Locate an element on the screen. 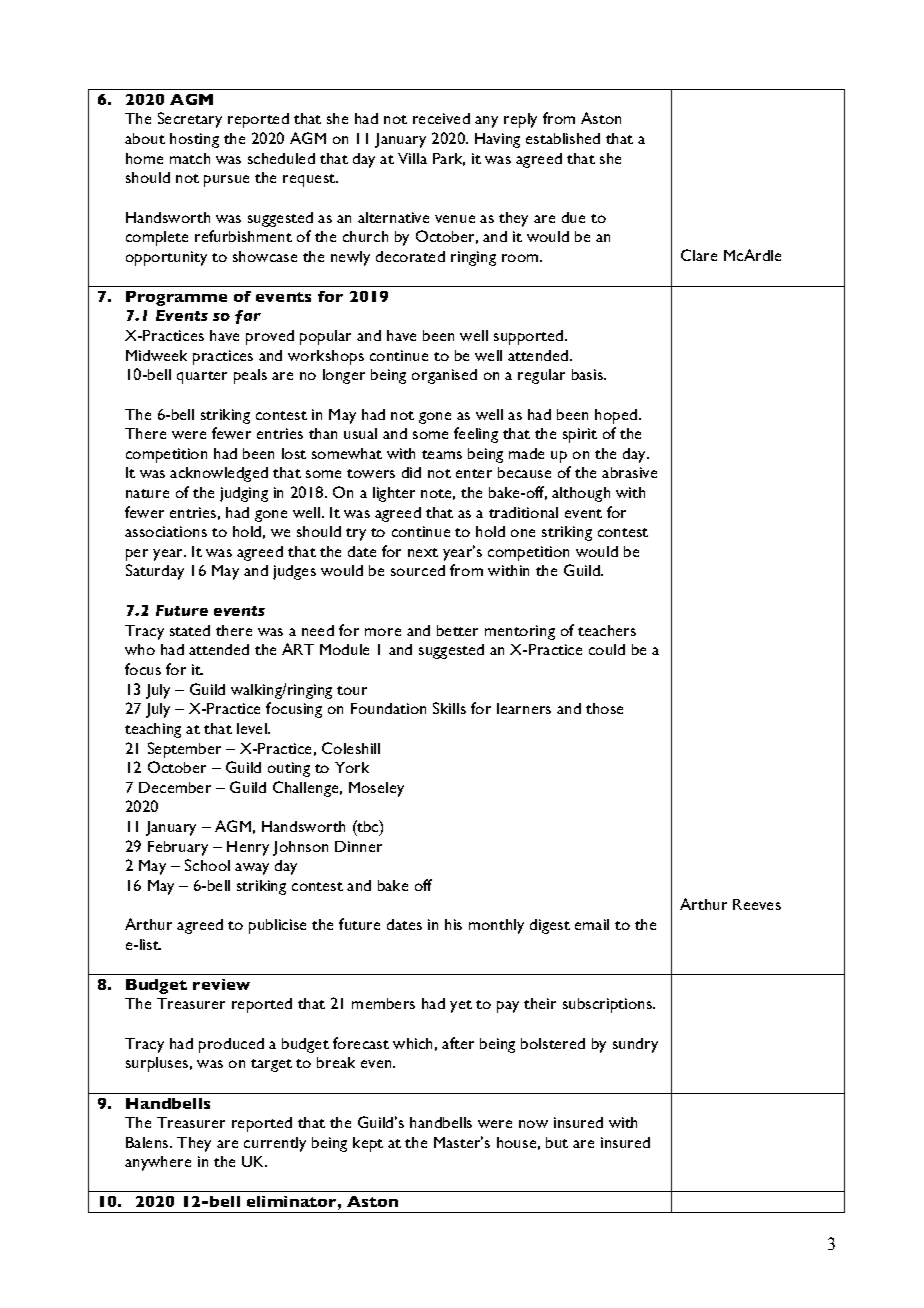 The width and height of the screenshot is (924, 1308). Park is located at coordinates (449, 159).
